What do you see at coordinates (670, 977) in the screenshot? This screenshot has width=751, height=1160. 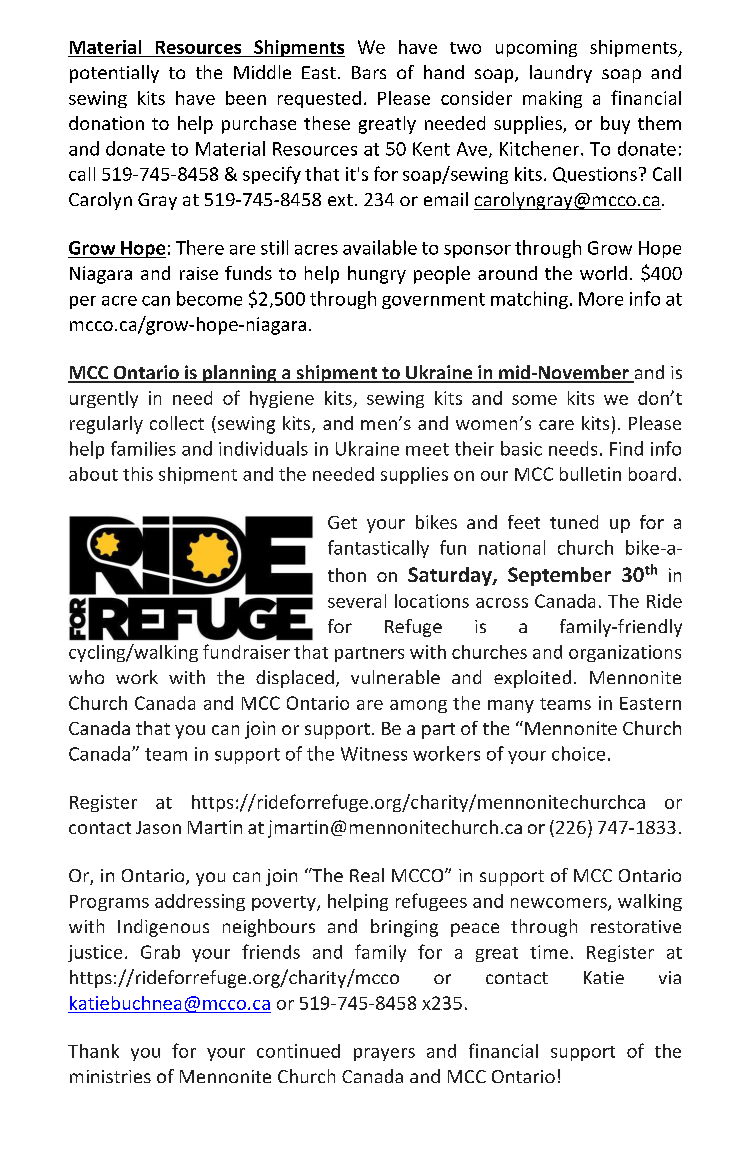 I see `via` at bounding box center [670, 977].
